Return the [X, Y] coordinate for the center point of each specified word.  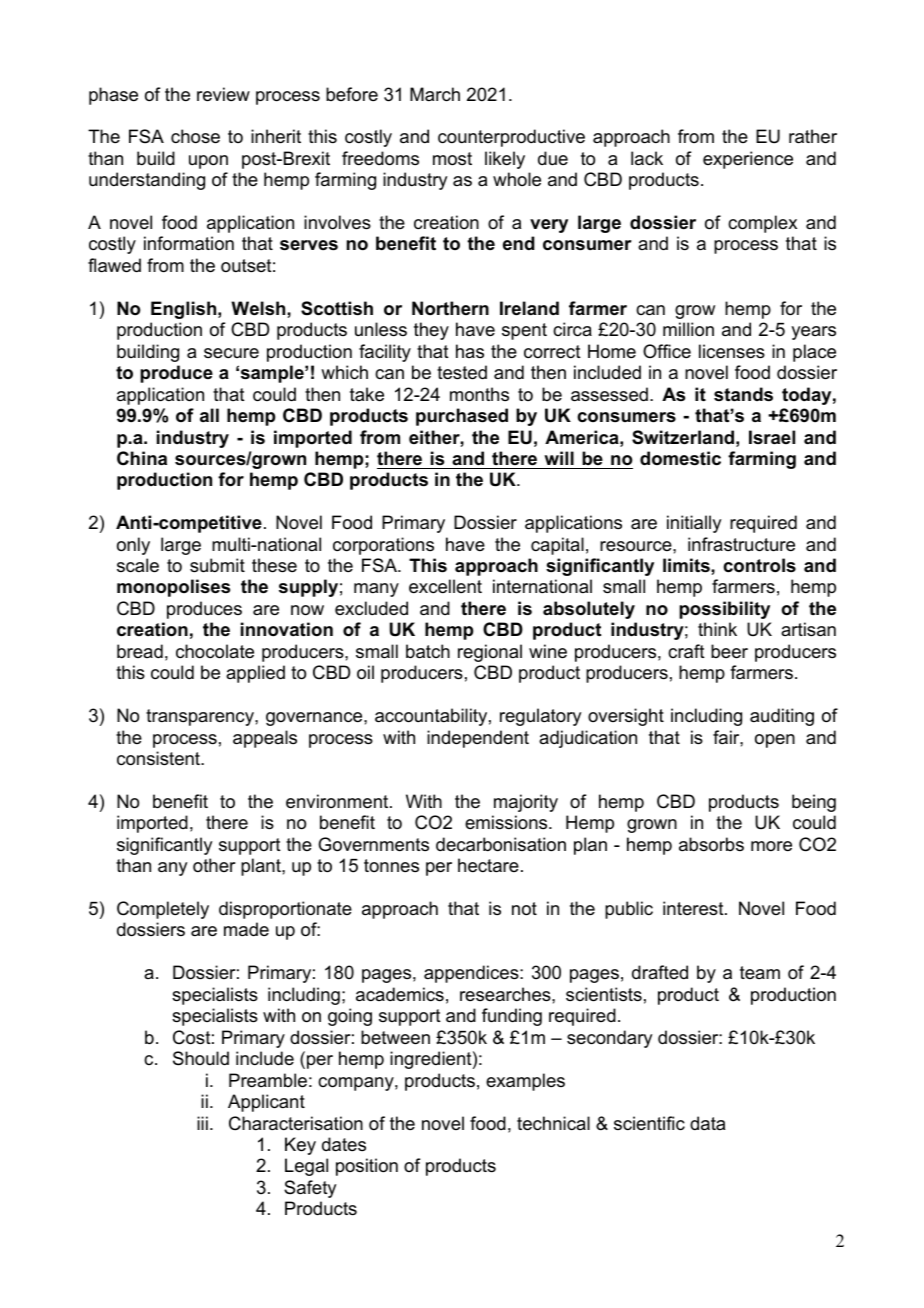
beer [729, 651]
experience [748, 160]
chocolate [215, 651]
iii [202, 1123]
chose [195, 136]
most [452, 159]
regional [490, 653]
